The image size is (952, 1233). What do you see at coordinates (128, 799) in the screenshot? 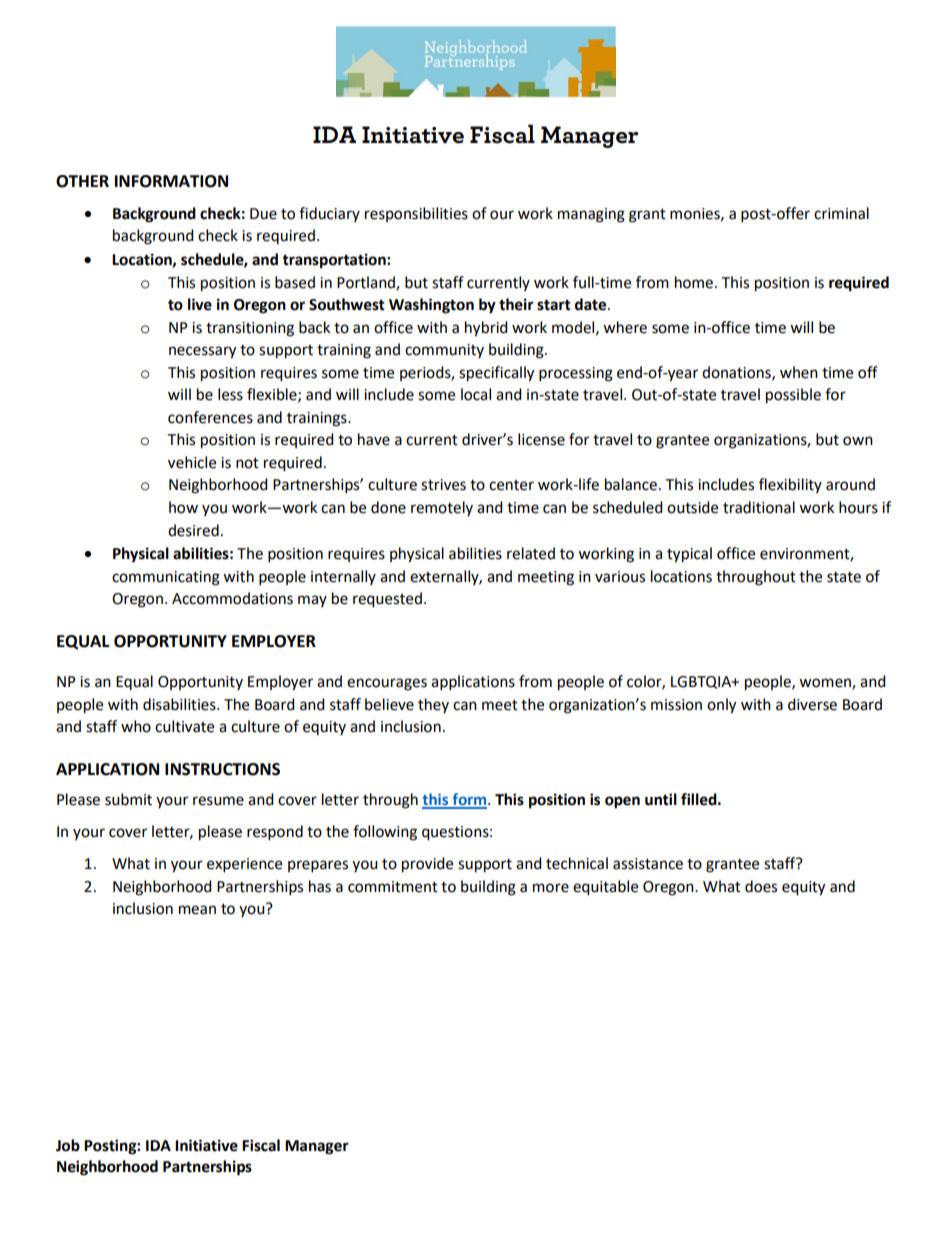
I see `submit` at bounding box center [128, 799].
